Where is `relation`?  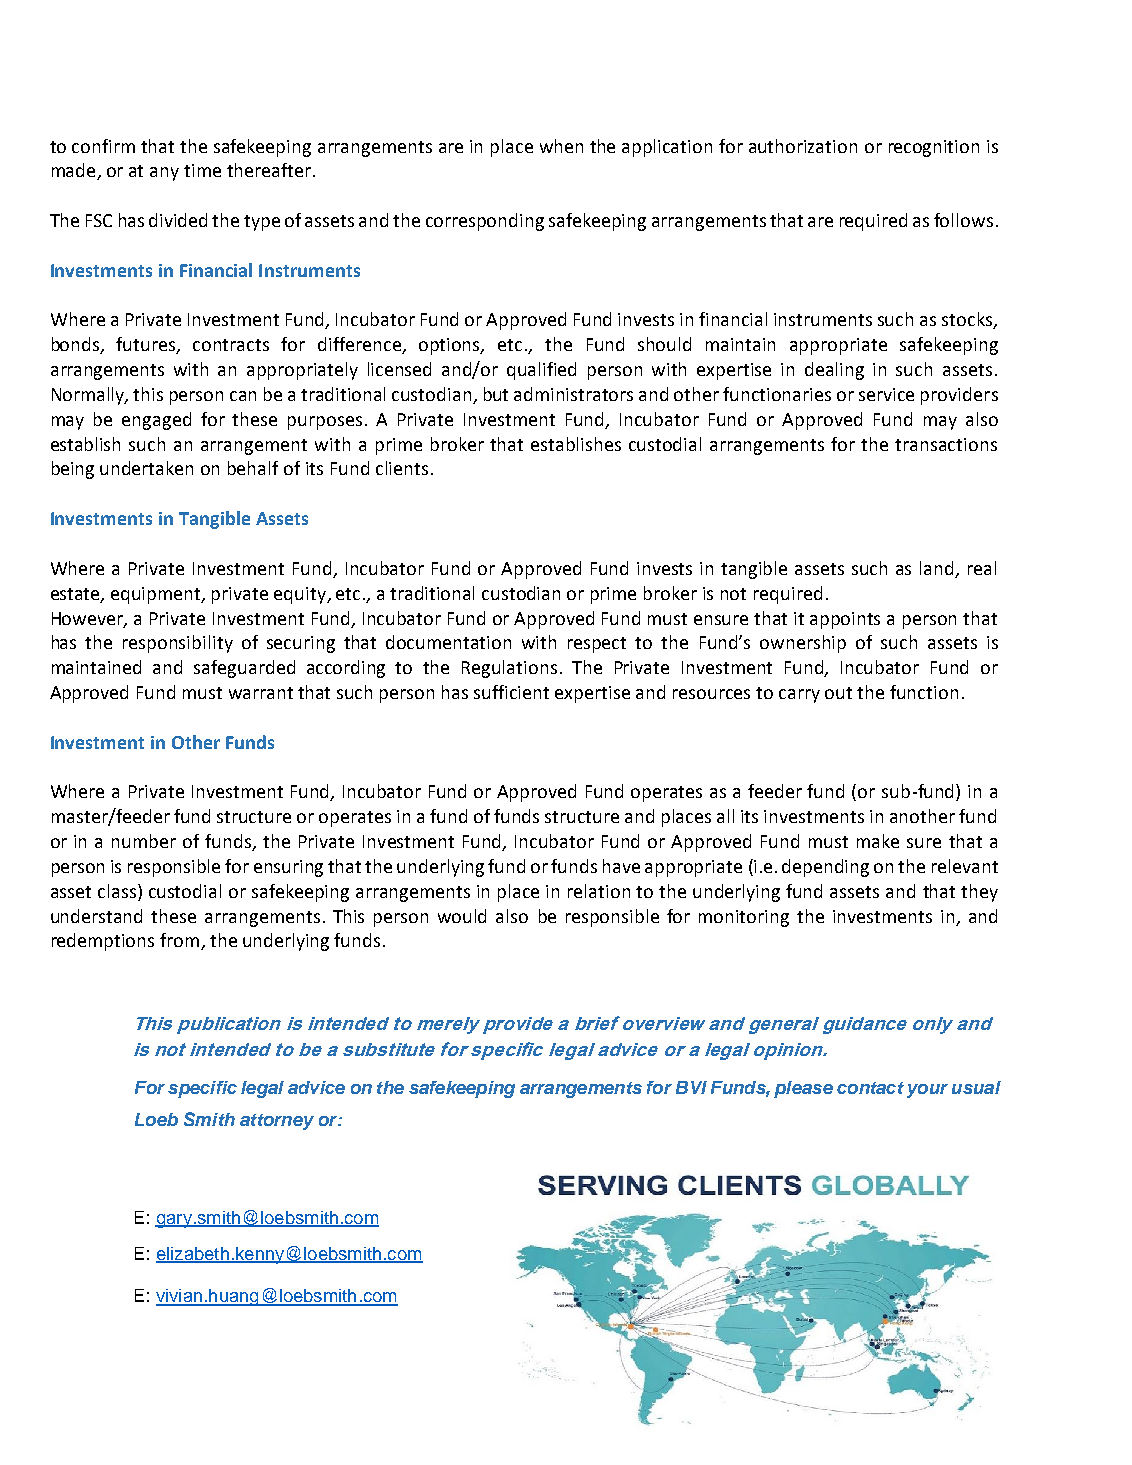
relation is located at coordinates (599, 891).
